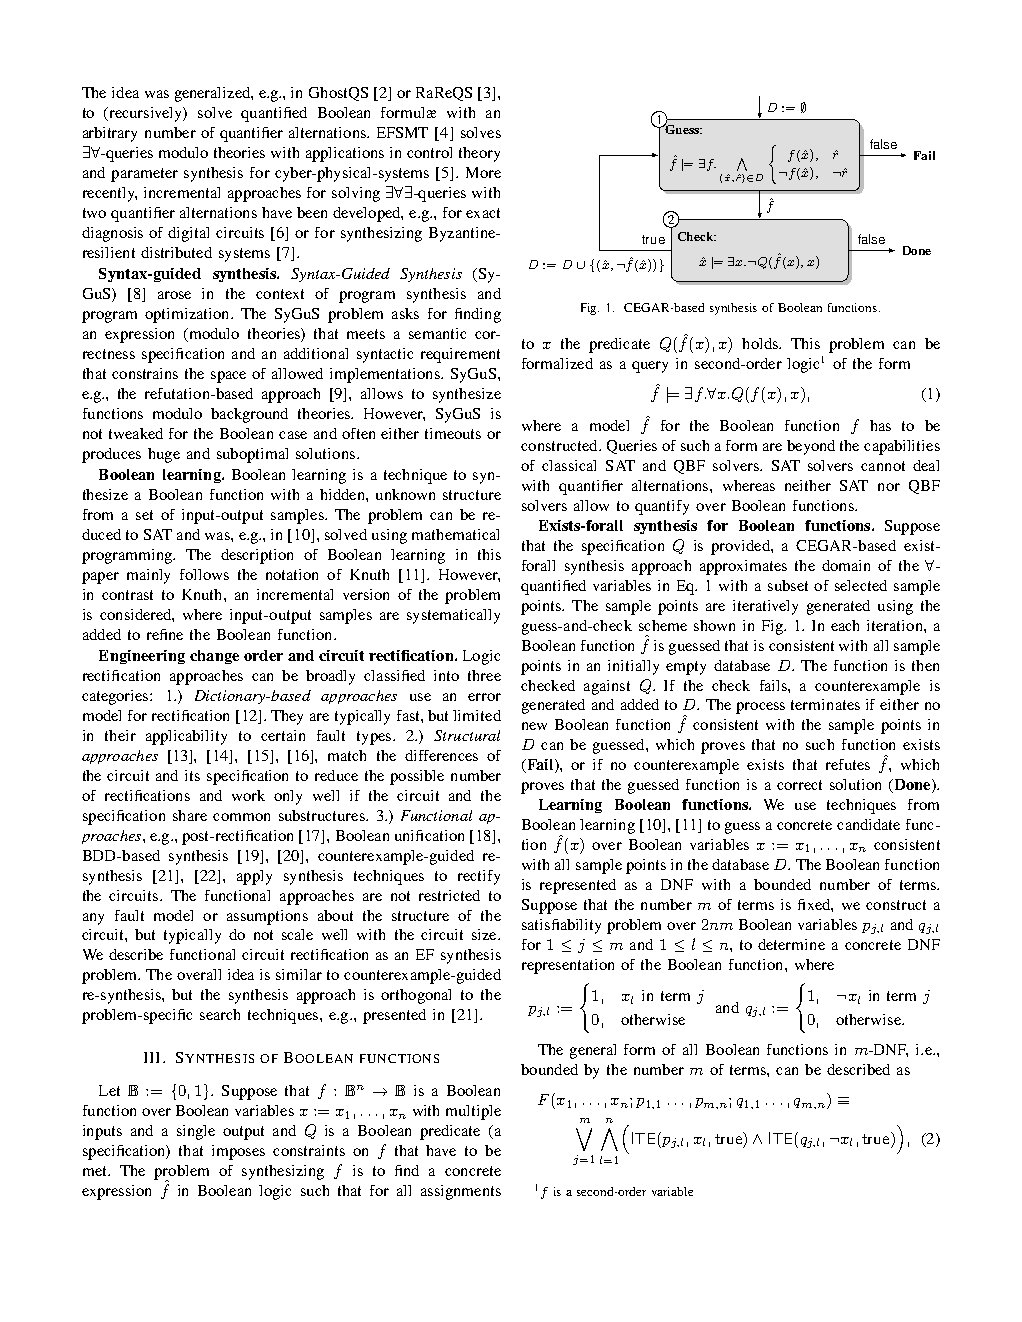 The width and height of the screenshot is (1022, 1322). Describe the element at coordinates (214, 657) in the screenshot. I see `change` at that location.
